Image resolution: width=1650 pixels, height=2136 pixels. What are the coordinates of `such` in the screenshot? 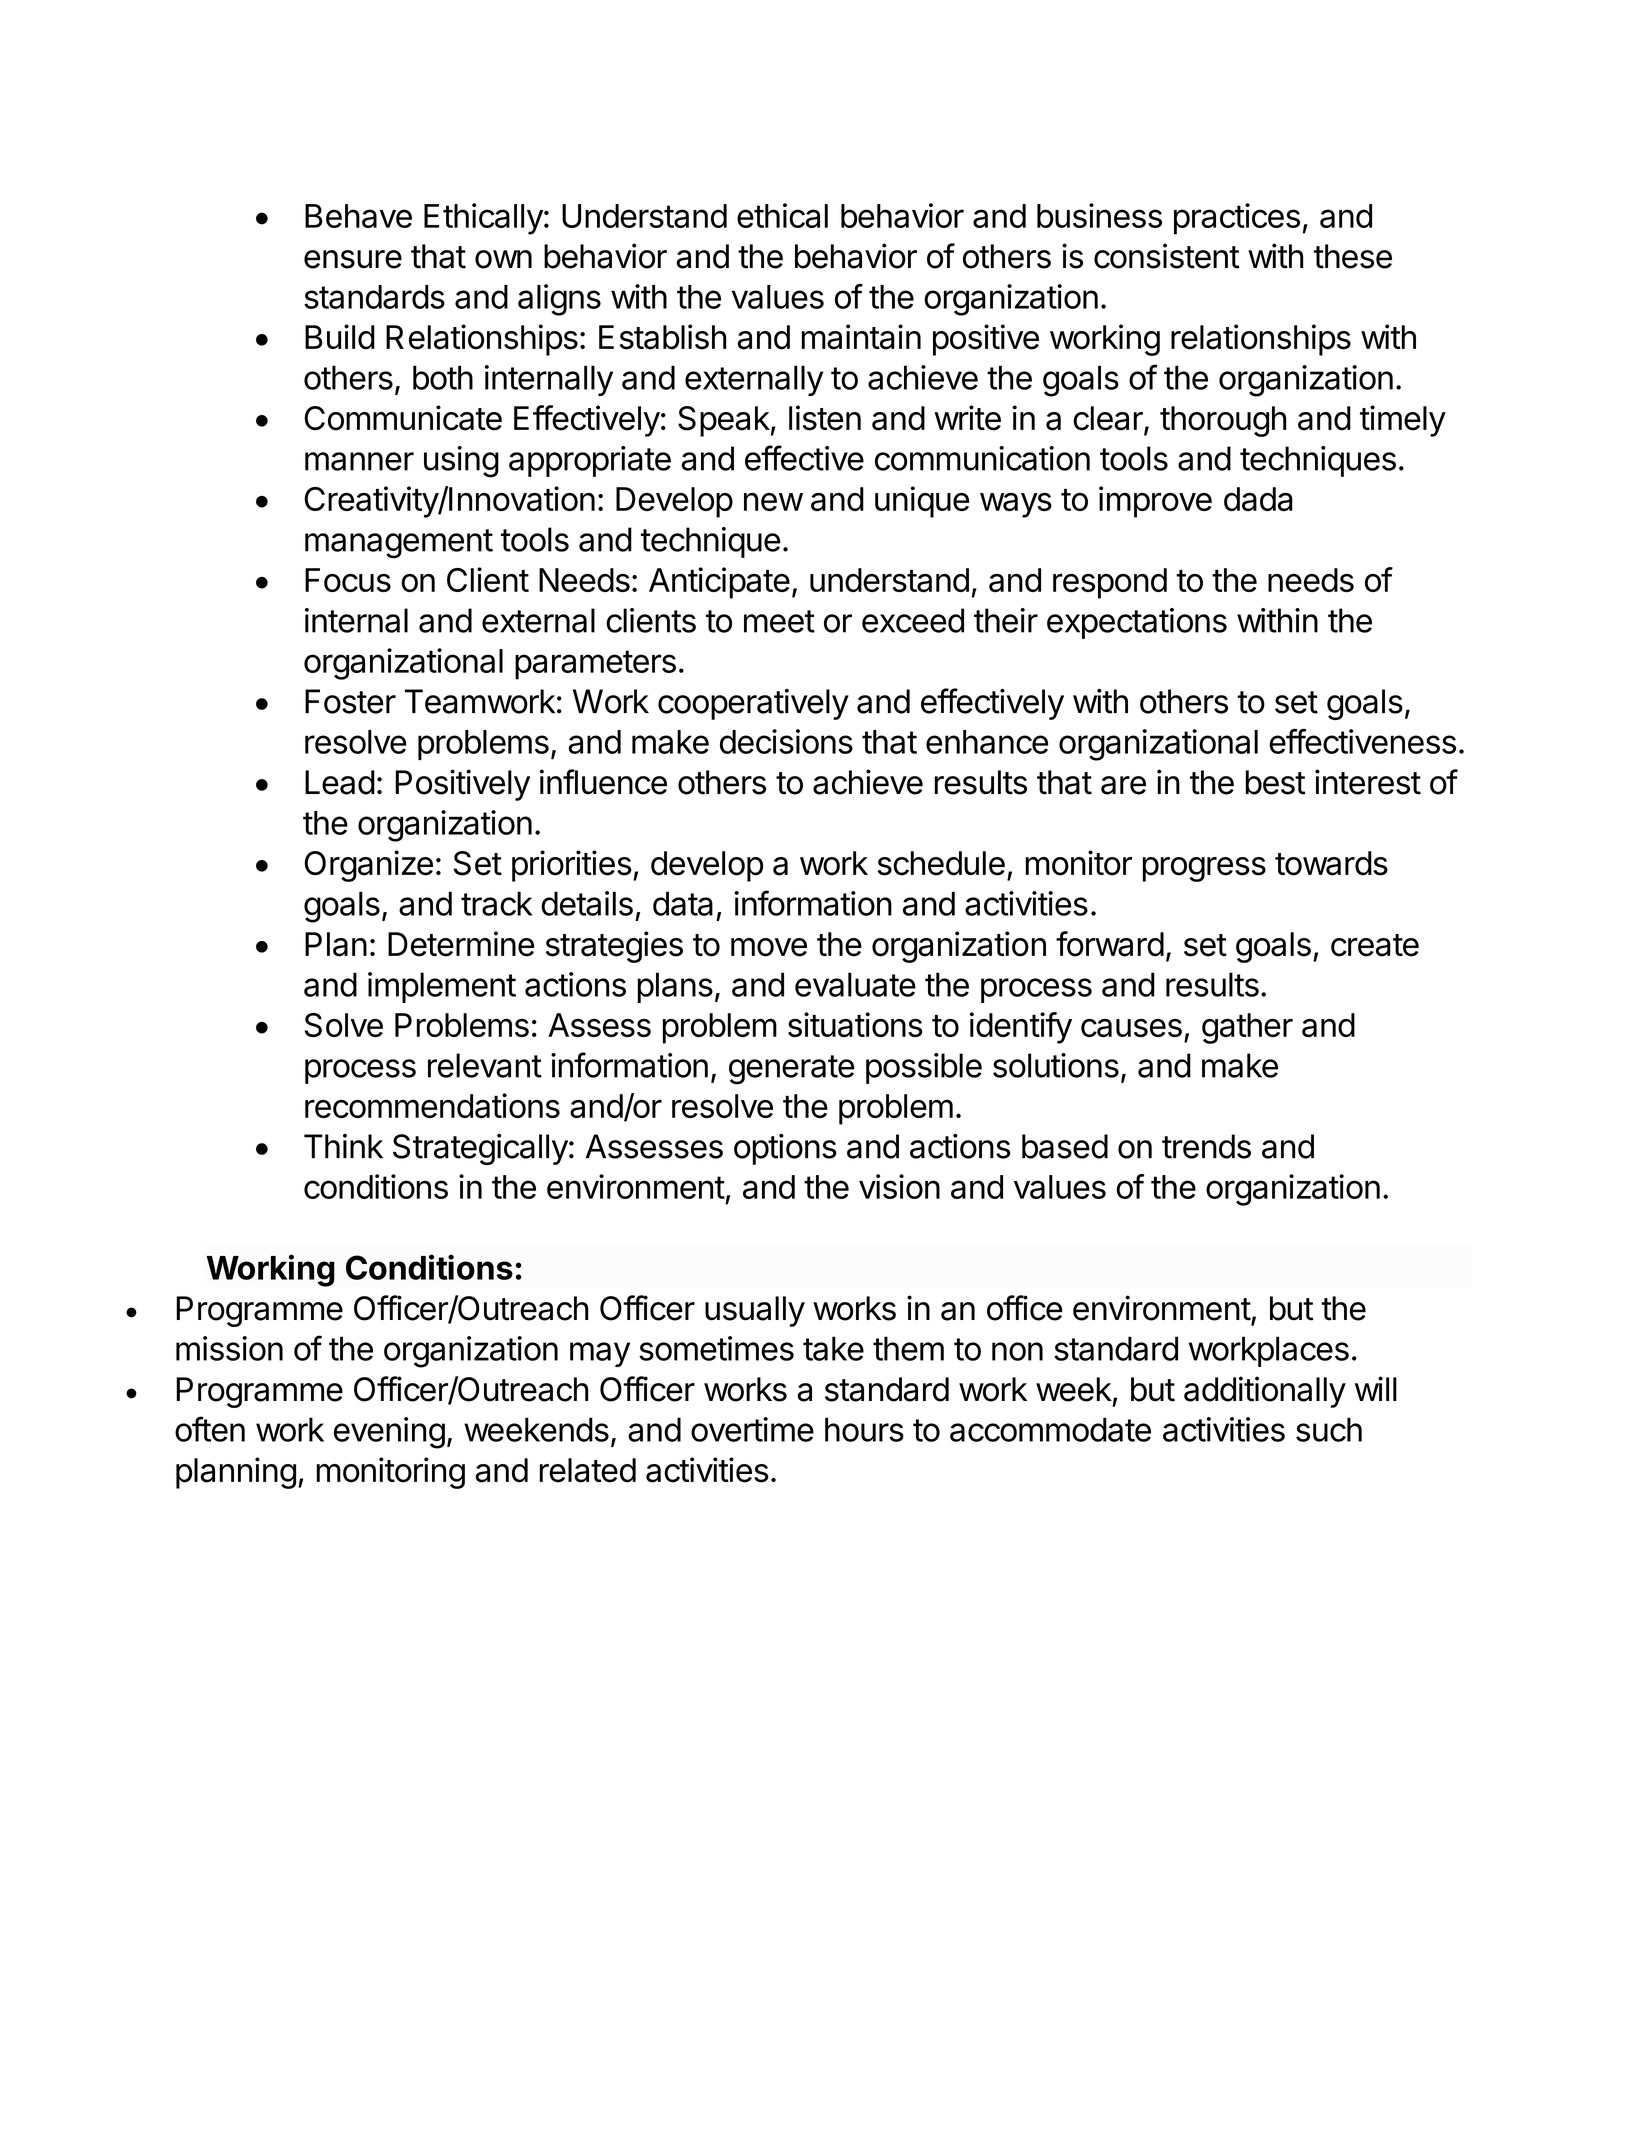 It's located at (1329, 1429).
